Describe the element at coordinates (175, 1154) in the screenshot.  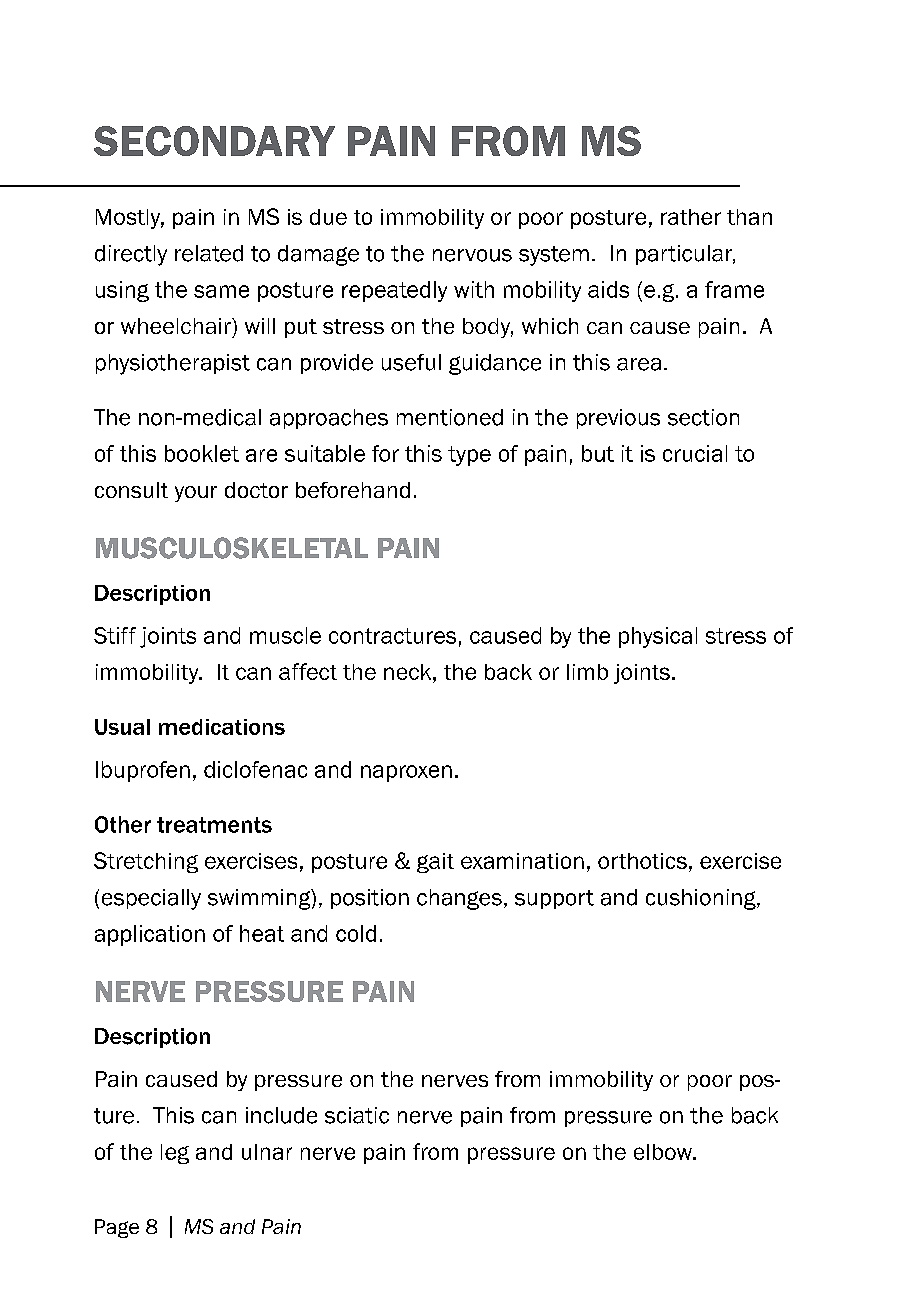
I see `leg` at that location.
